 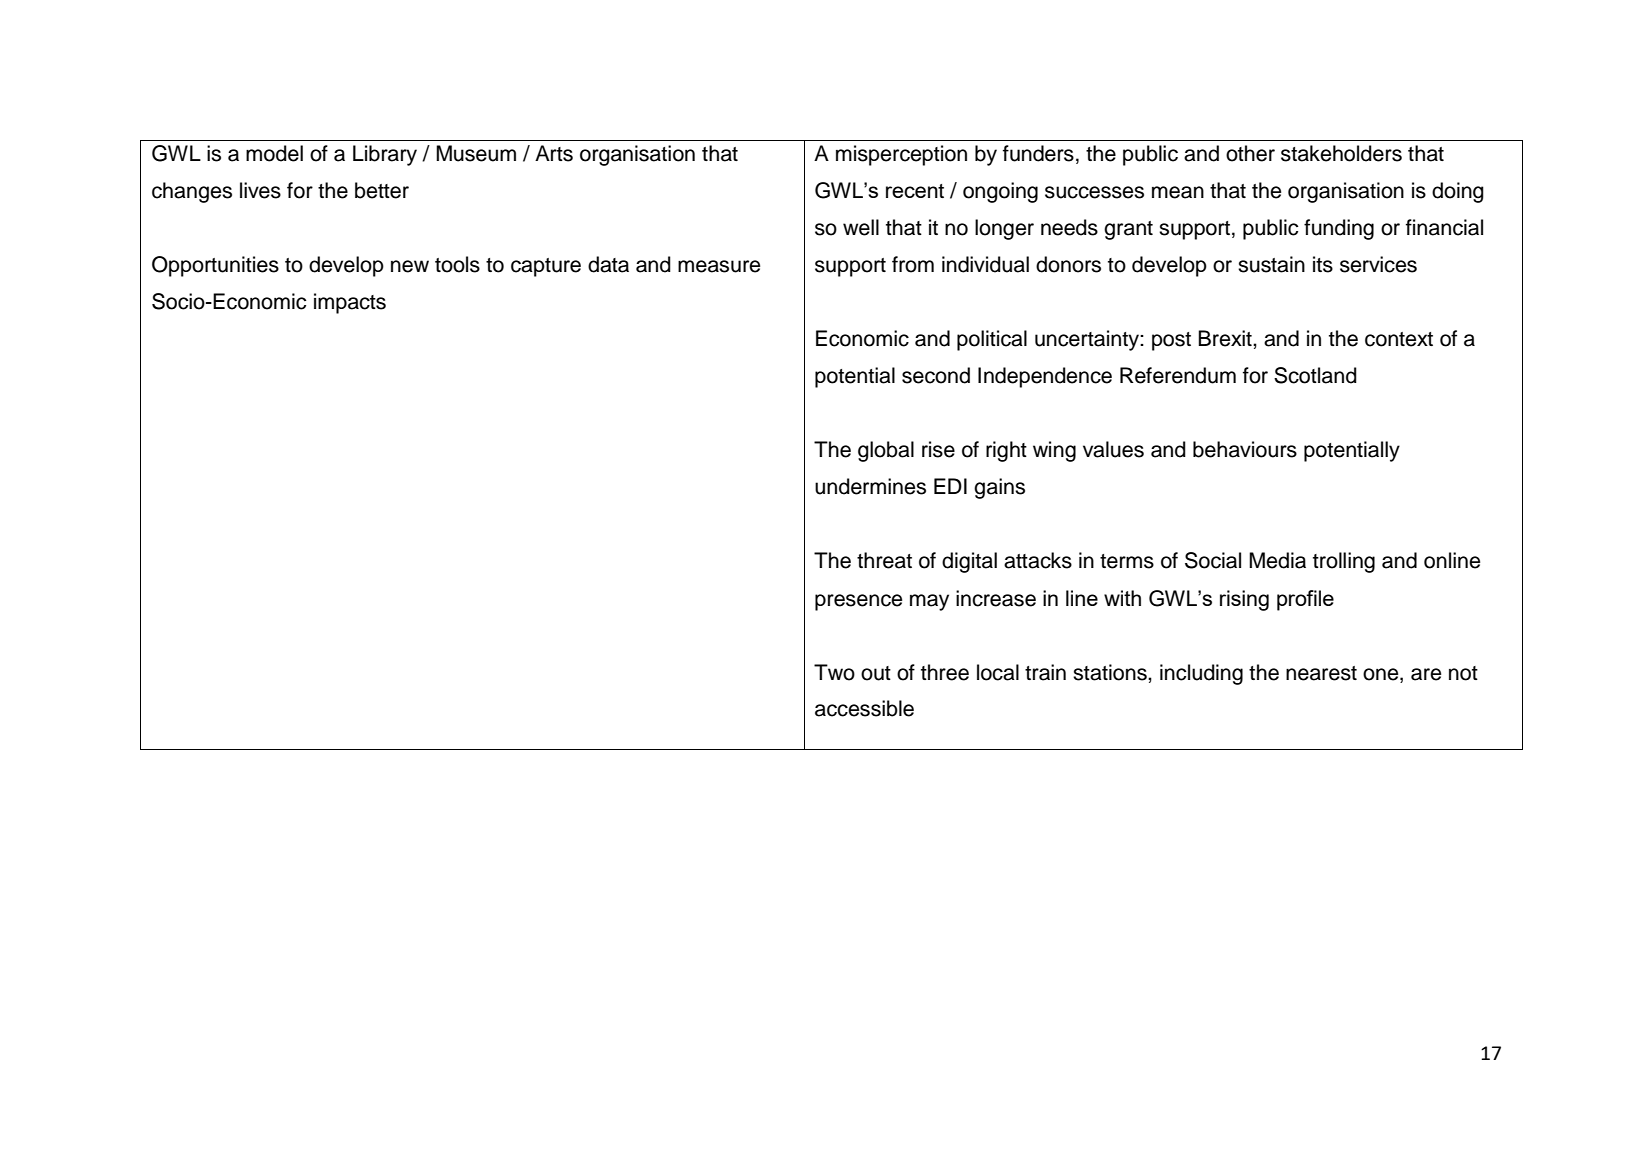 What do you see at coordinates (938, 449) in the screenshot?
I see `rise` at bounding box center [938, 449].
